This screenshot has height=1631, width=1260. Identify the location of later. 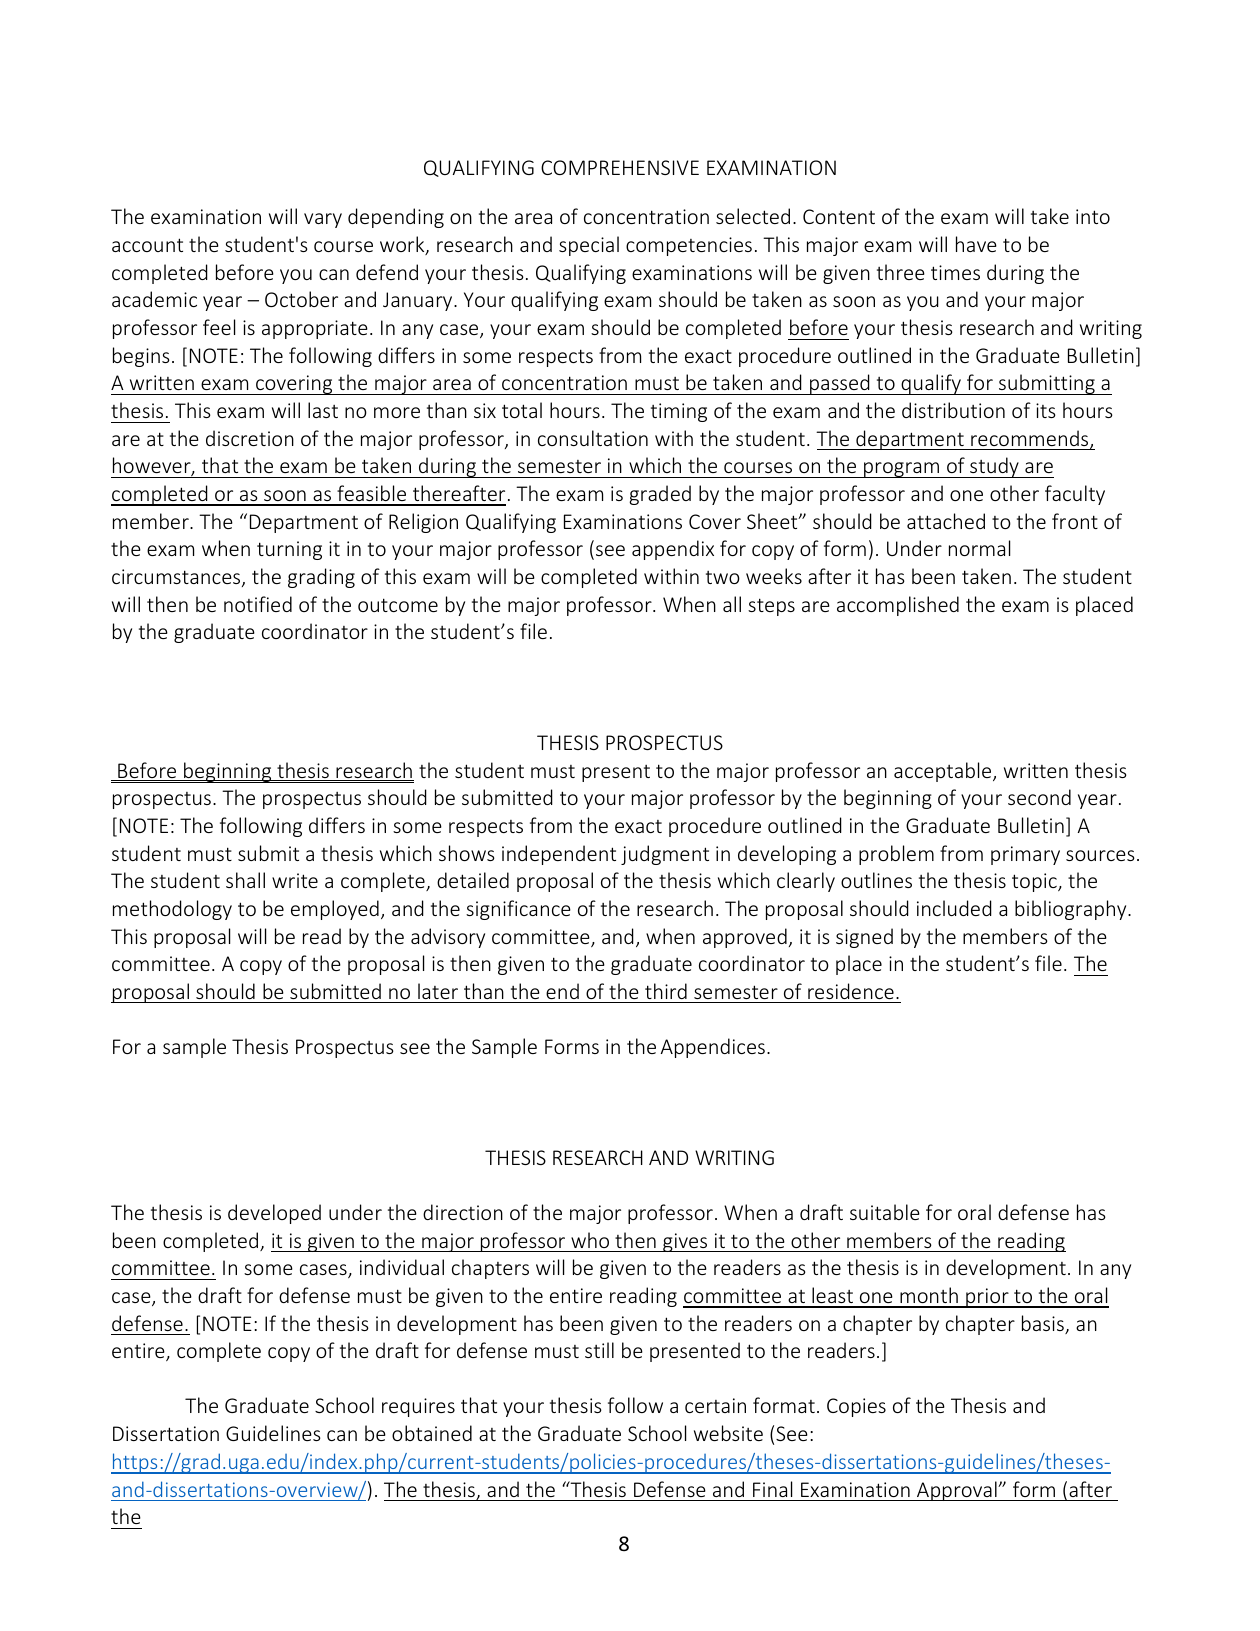
(438, 991).
